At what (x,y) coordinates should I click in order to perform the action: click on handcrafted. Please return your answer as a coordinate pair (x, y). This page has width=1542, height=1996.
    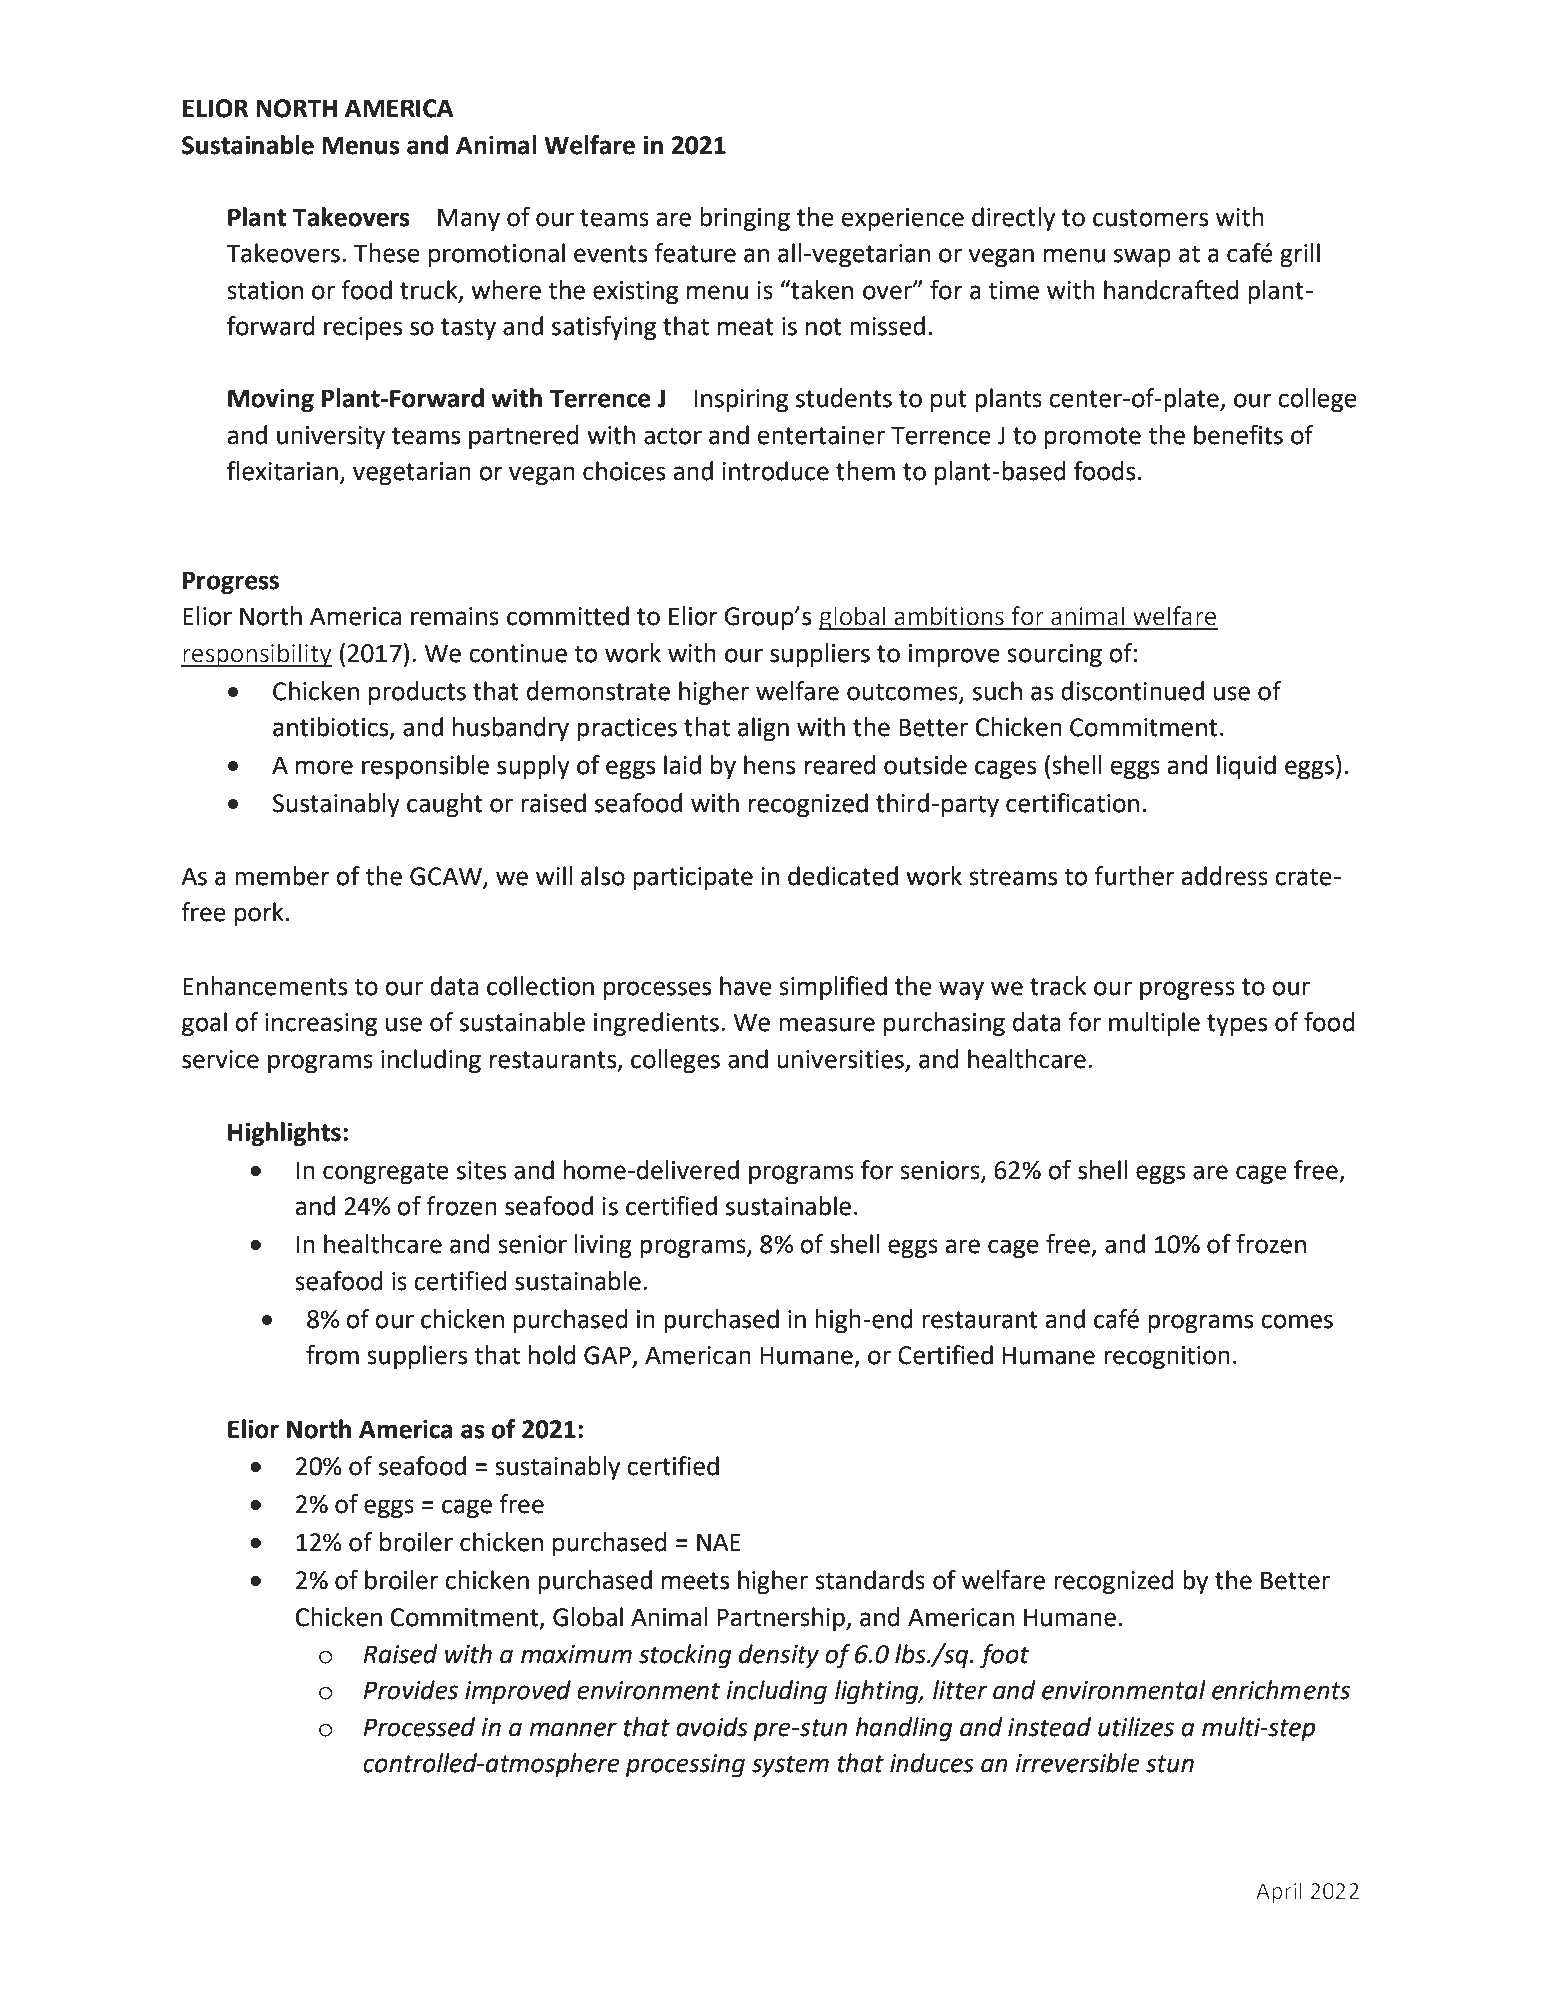
    Looking at the image, I should click on (1171, 290).
